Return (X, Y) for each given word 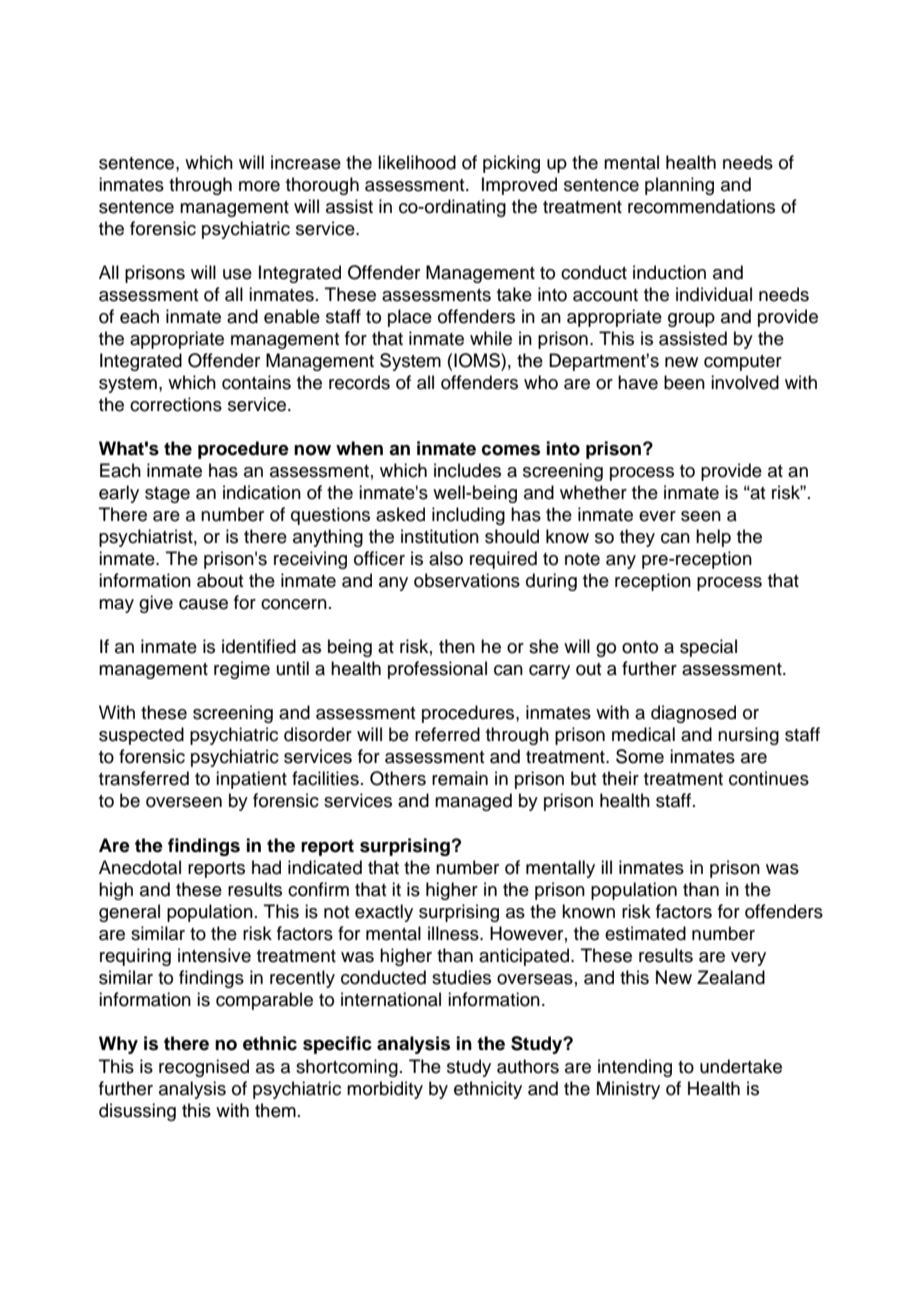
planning (679, 186)
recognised (204, 1068)
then (457, 646)
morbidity (385, 1090)
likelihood (417, 162)
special (708, 648)
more (259, 186)
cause (203, 604)
